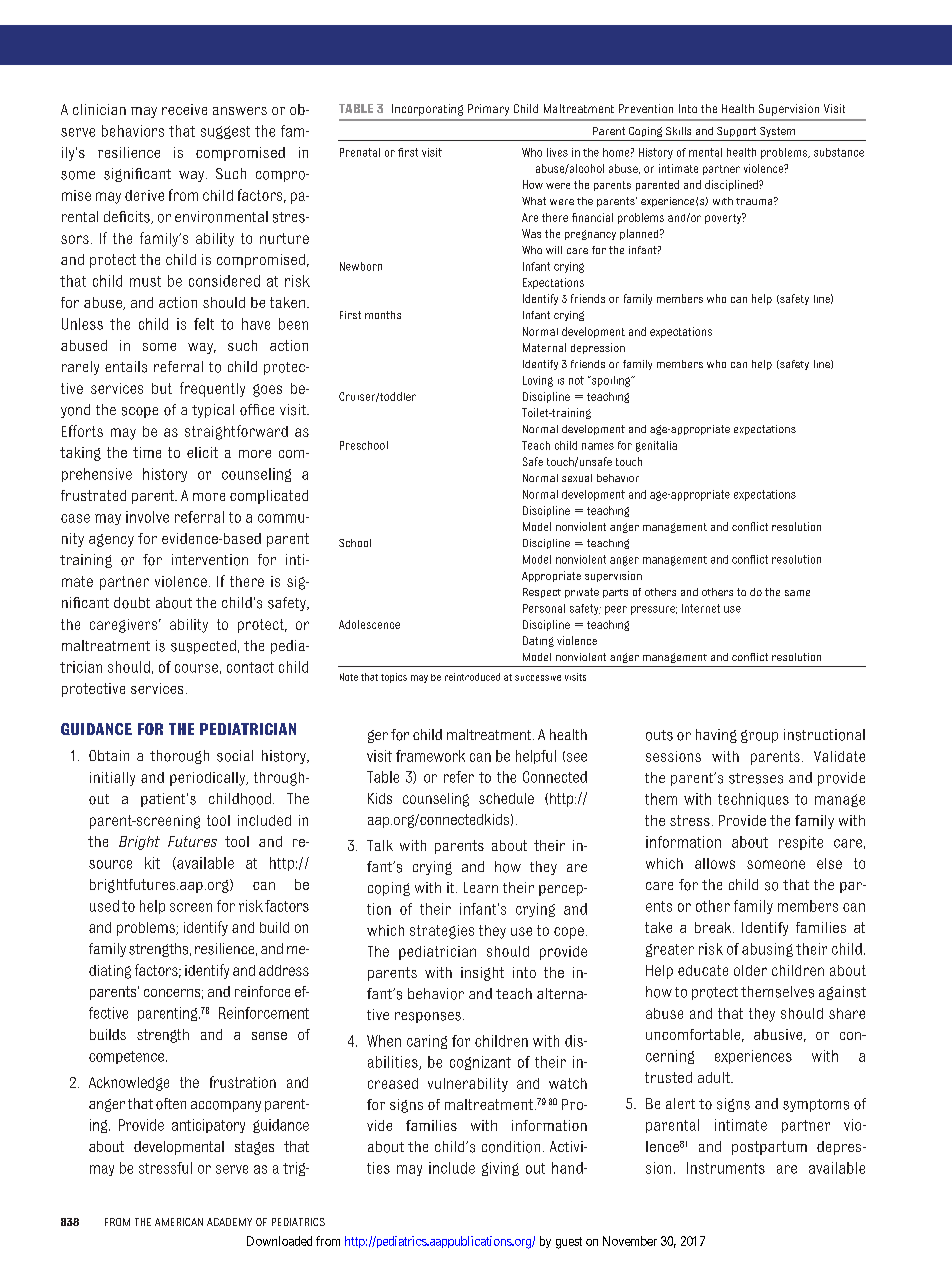 Image resolution: width=952 pixels, height=1275 pixels. Describe the element at coordinates (769, 1148) in the screenshot. I see `postpartum` at that location.
